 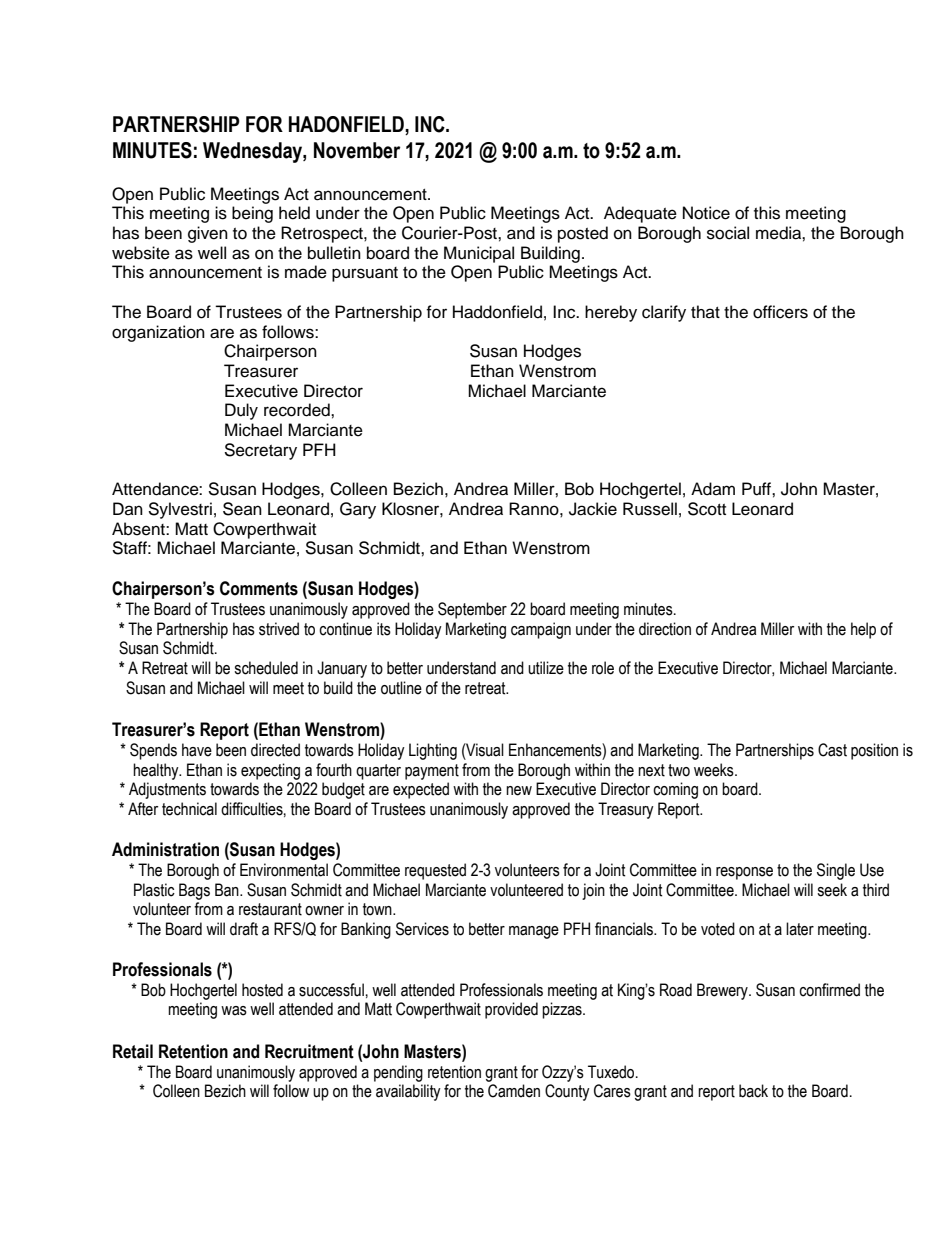 What do you see at coordinates (706, 213) in the image?
I see `Notice` at bounding box center [706, 213].
